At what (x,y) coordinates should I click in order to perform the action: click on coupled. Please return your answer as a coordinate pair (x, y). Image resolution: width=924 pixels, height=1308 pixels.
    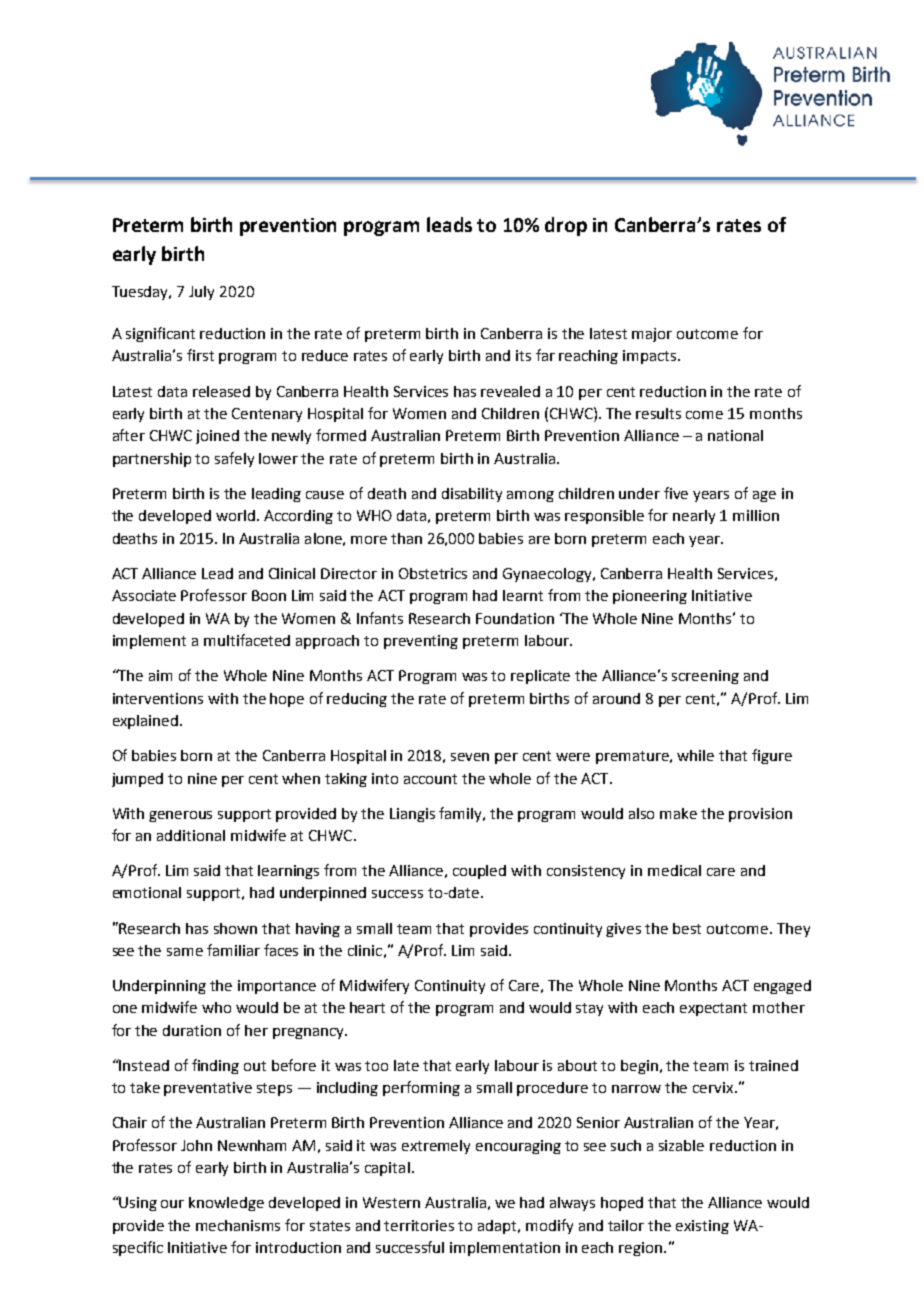
    Looking at the image, I should click on (479, 872).
